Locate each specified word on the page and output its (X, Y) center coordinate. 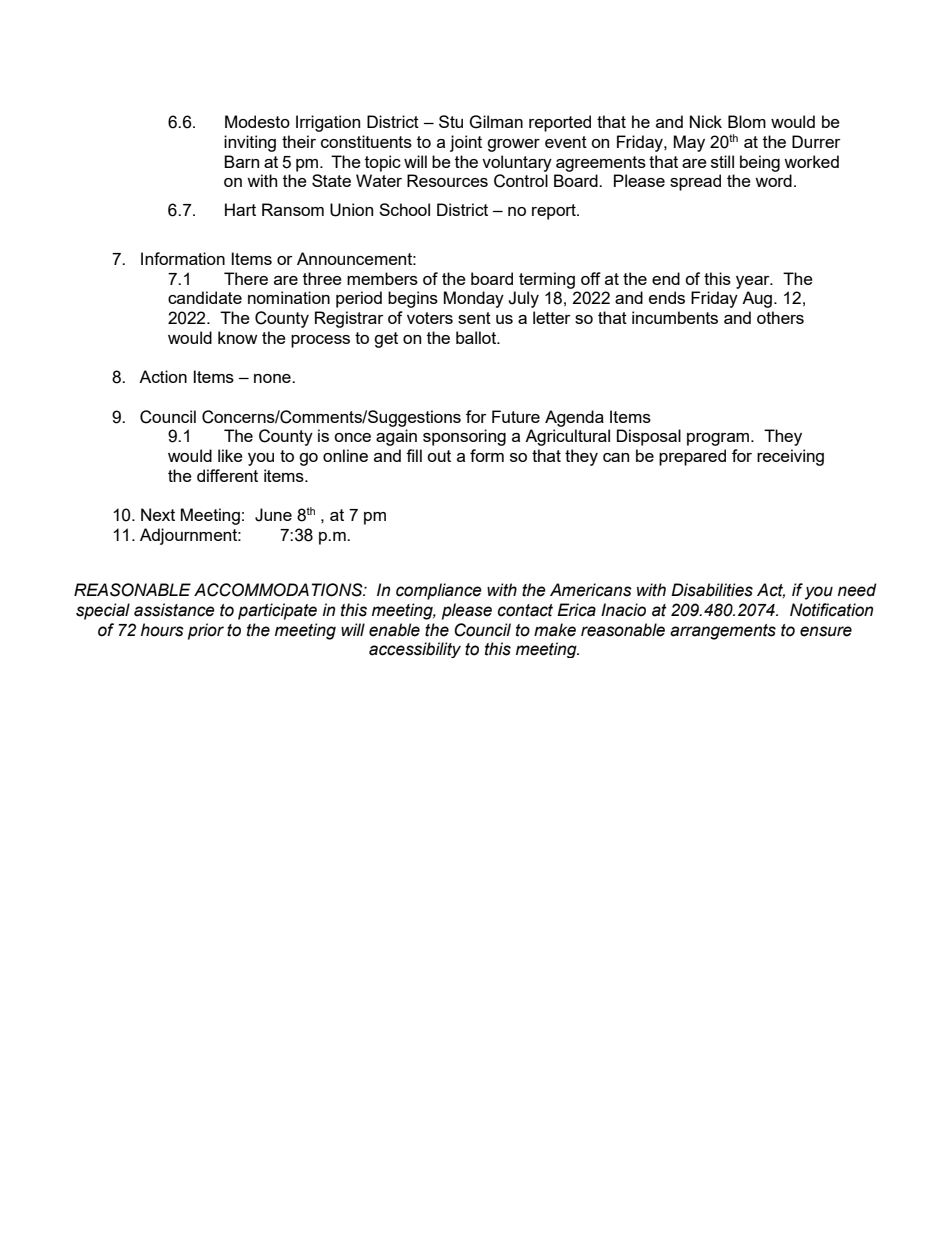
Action (163, 376)
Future (516, 416)
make (555, 630)
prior (206, 631)
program (718, 439)
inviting (250, 143)
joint (466, 143)
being (760, 163)
